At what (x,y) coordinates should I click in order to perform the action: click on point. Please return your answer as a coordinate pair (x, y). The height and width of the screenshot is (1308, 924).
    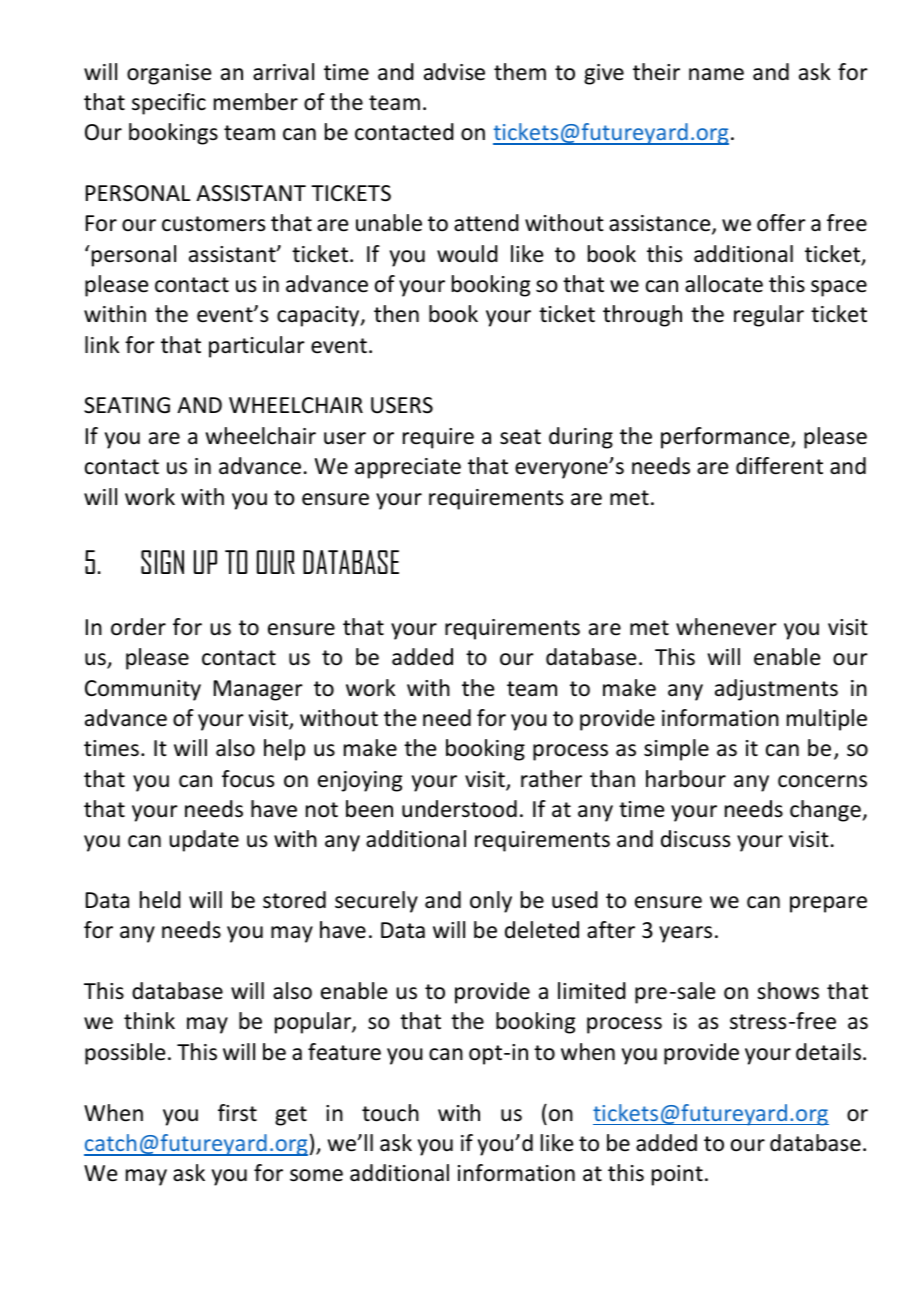
    Looking at the image, I should click on (677, 1175).
